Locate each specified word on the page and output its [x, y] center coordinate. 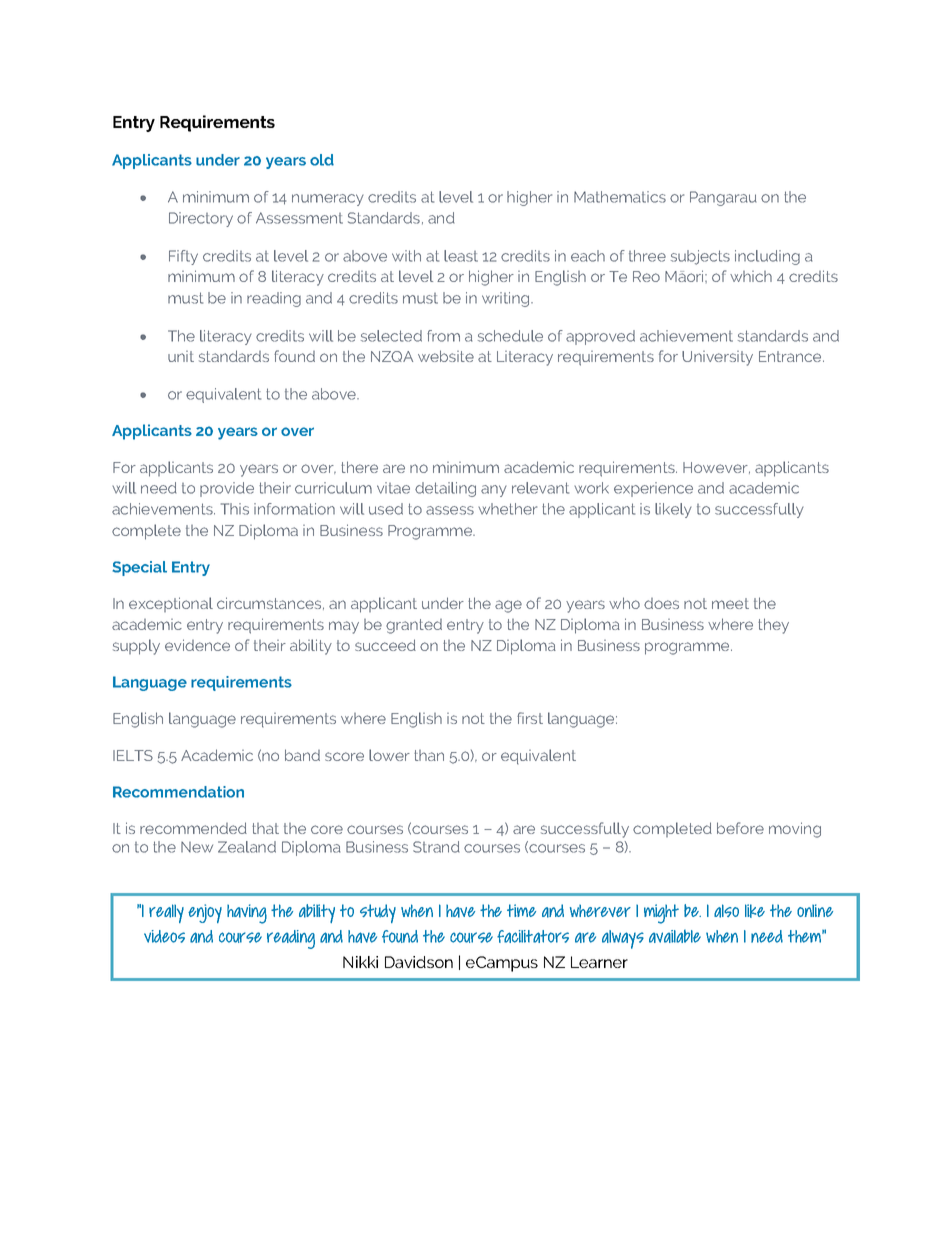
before [740, 828]
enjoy [205, 913]
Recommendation [178, 792]
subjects [700, 257]
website [446, 356]
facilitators [533, 936]
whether [507, 509]
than [429, 755]
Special [139, 568]
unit [181, 356]
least [461, 256]
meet [730, 603]
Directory [201, 219]
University [717, 358]
